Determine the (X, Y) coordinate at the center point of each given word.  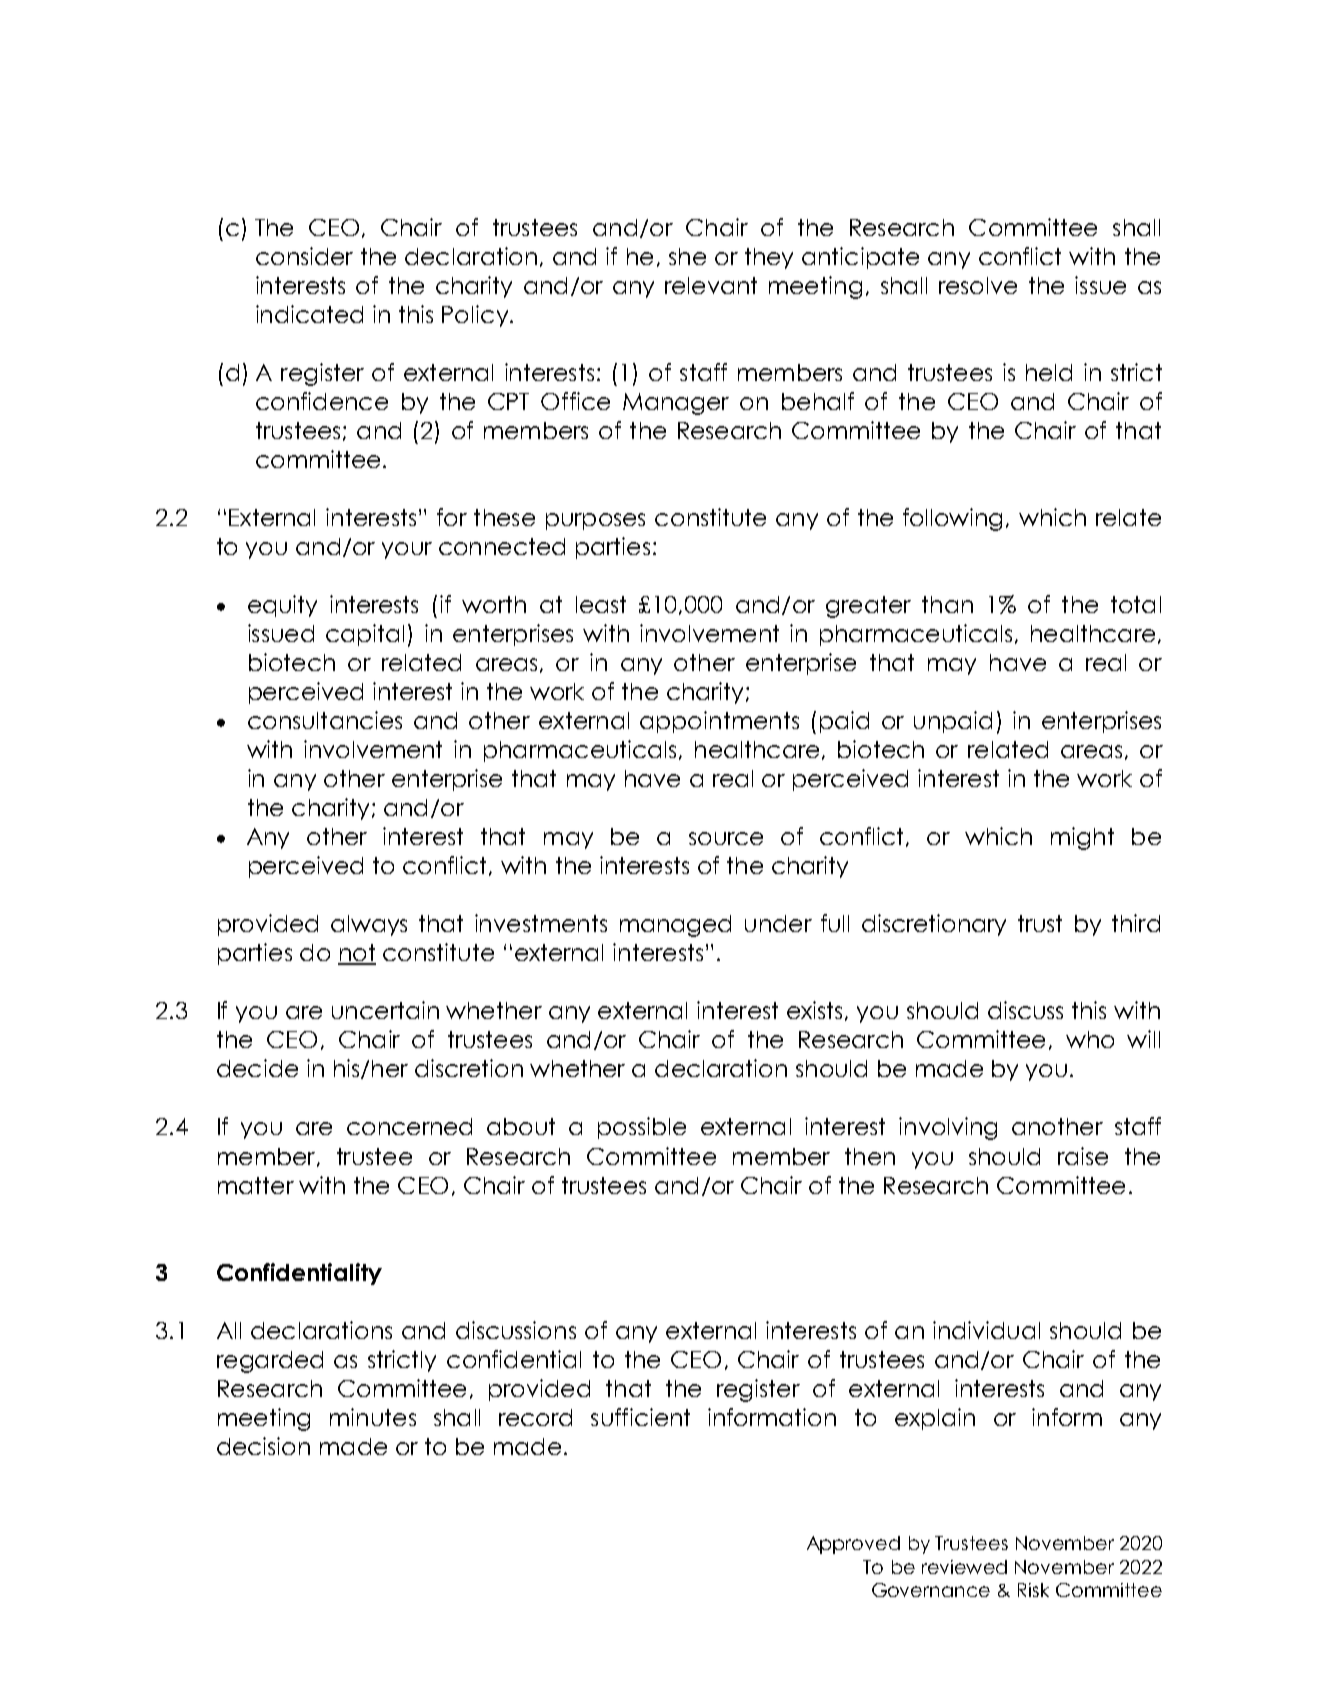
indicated (309, 314)
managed (675, 926)
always (369, 925)
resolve (978, 285)
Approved (853, 1545)
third (1136, 923)
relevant (711, 285)
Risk (1033, 1590)
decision (263, 1446)
